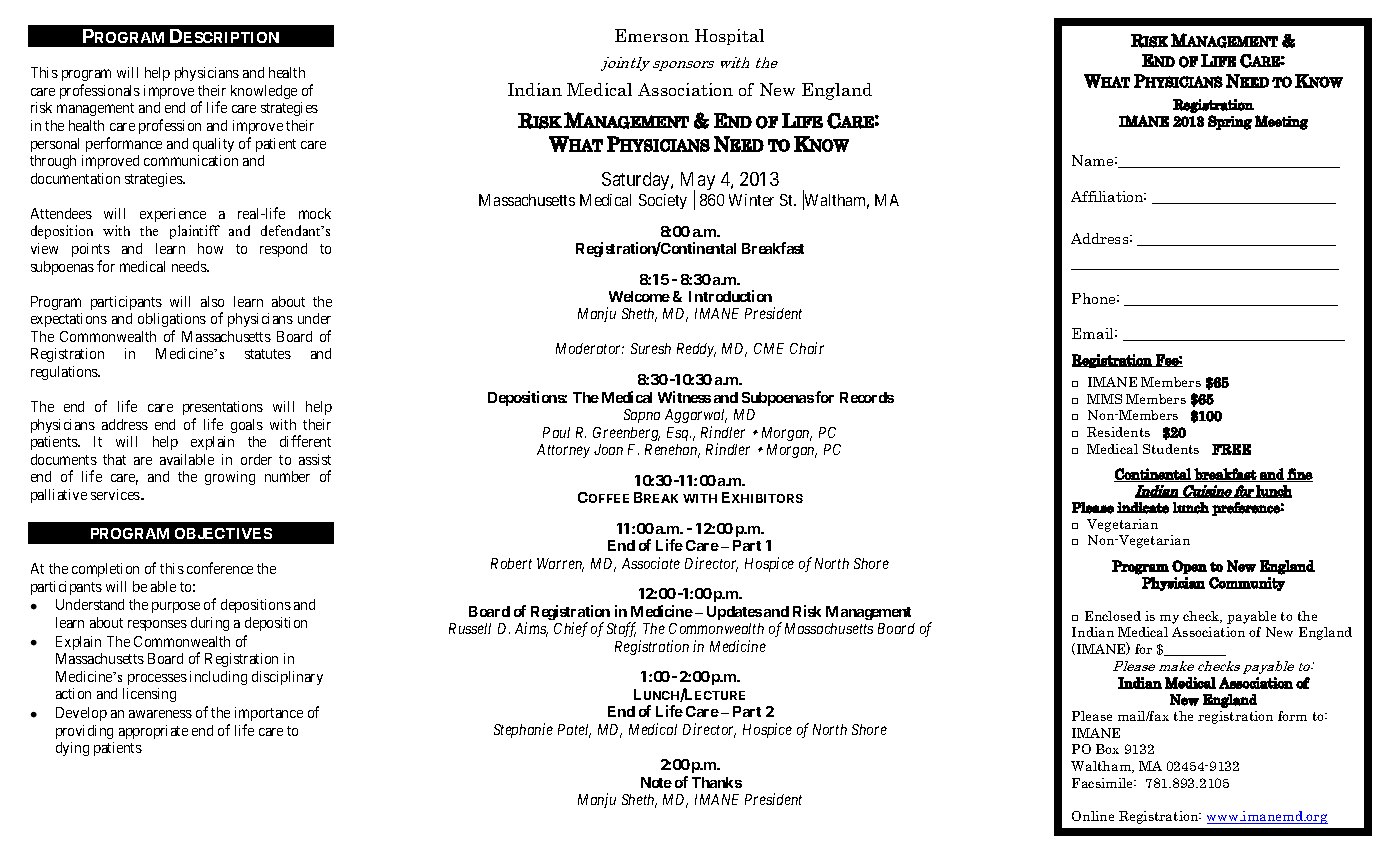 The image size is (1400, 850). What do you see at coordinates (663, 201) in the screenshot?
I see `Society` at bounding box center [663, 201].
